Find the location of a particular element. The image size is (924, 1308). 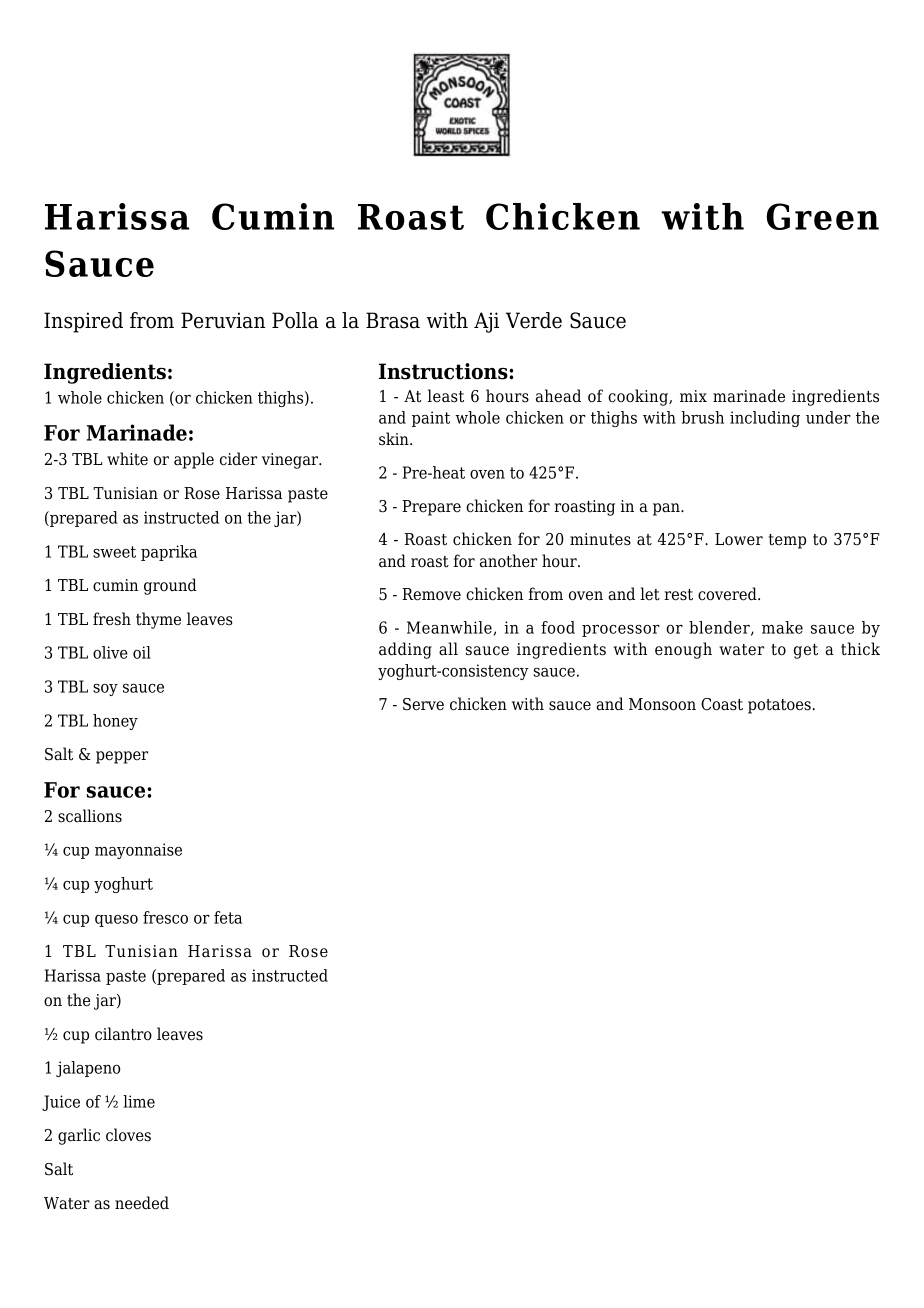

temp is located at coordinates (787, 541).
